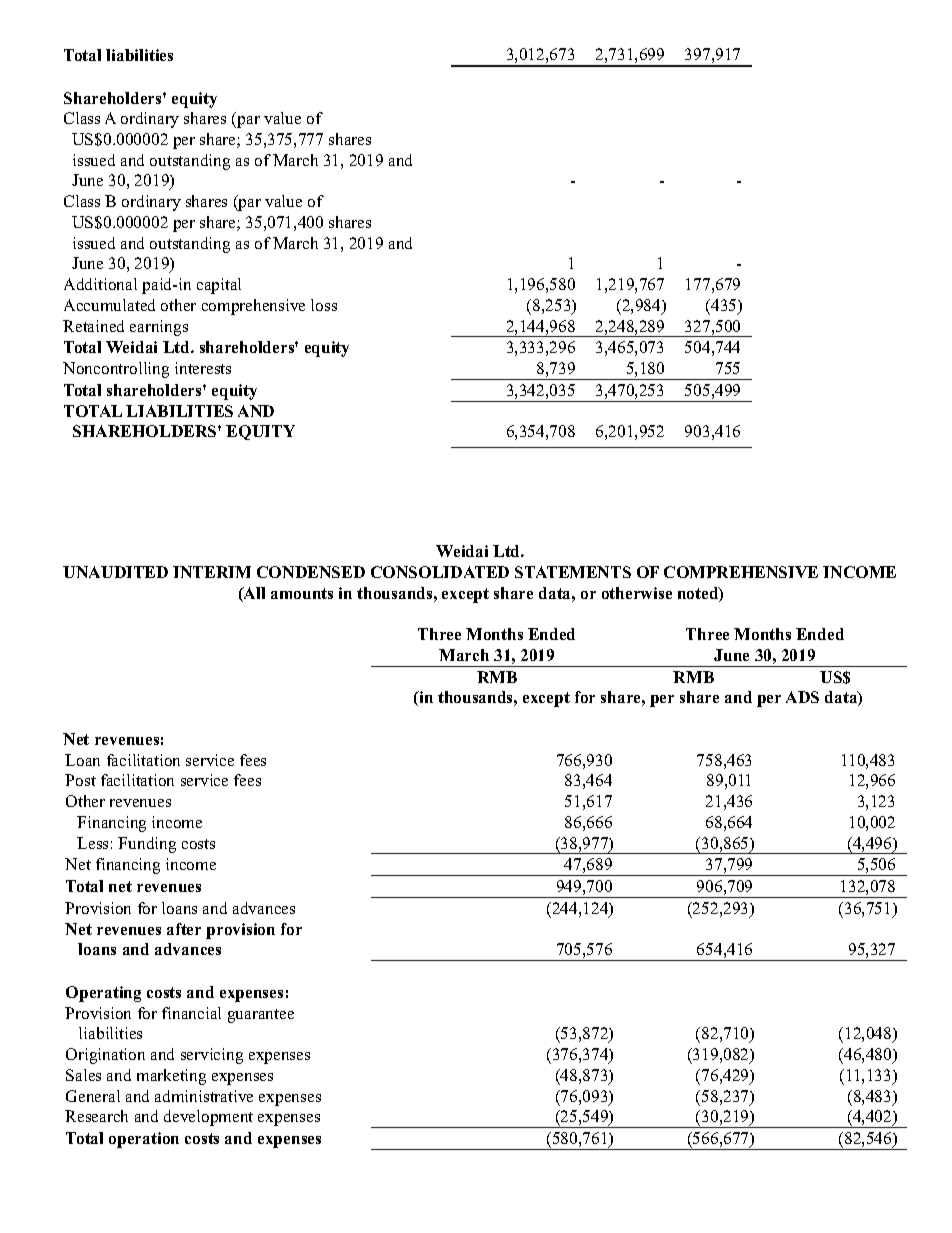 The image size is (952, 1233). I want to click on after, so click(184, 929).
